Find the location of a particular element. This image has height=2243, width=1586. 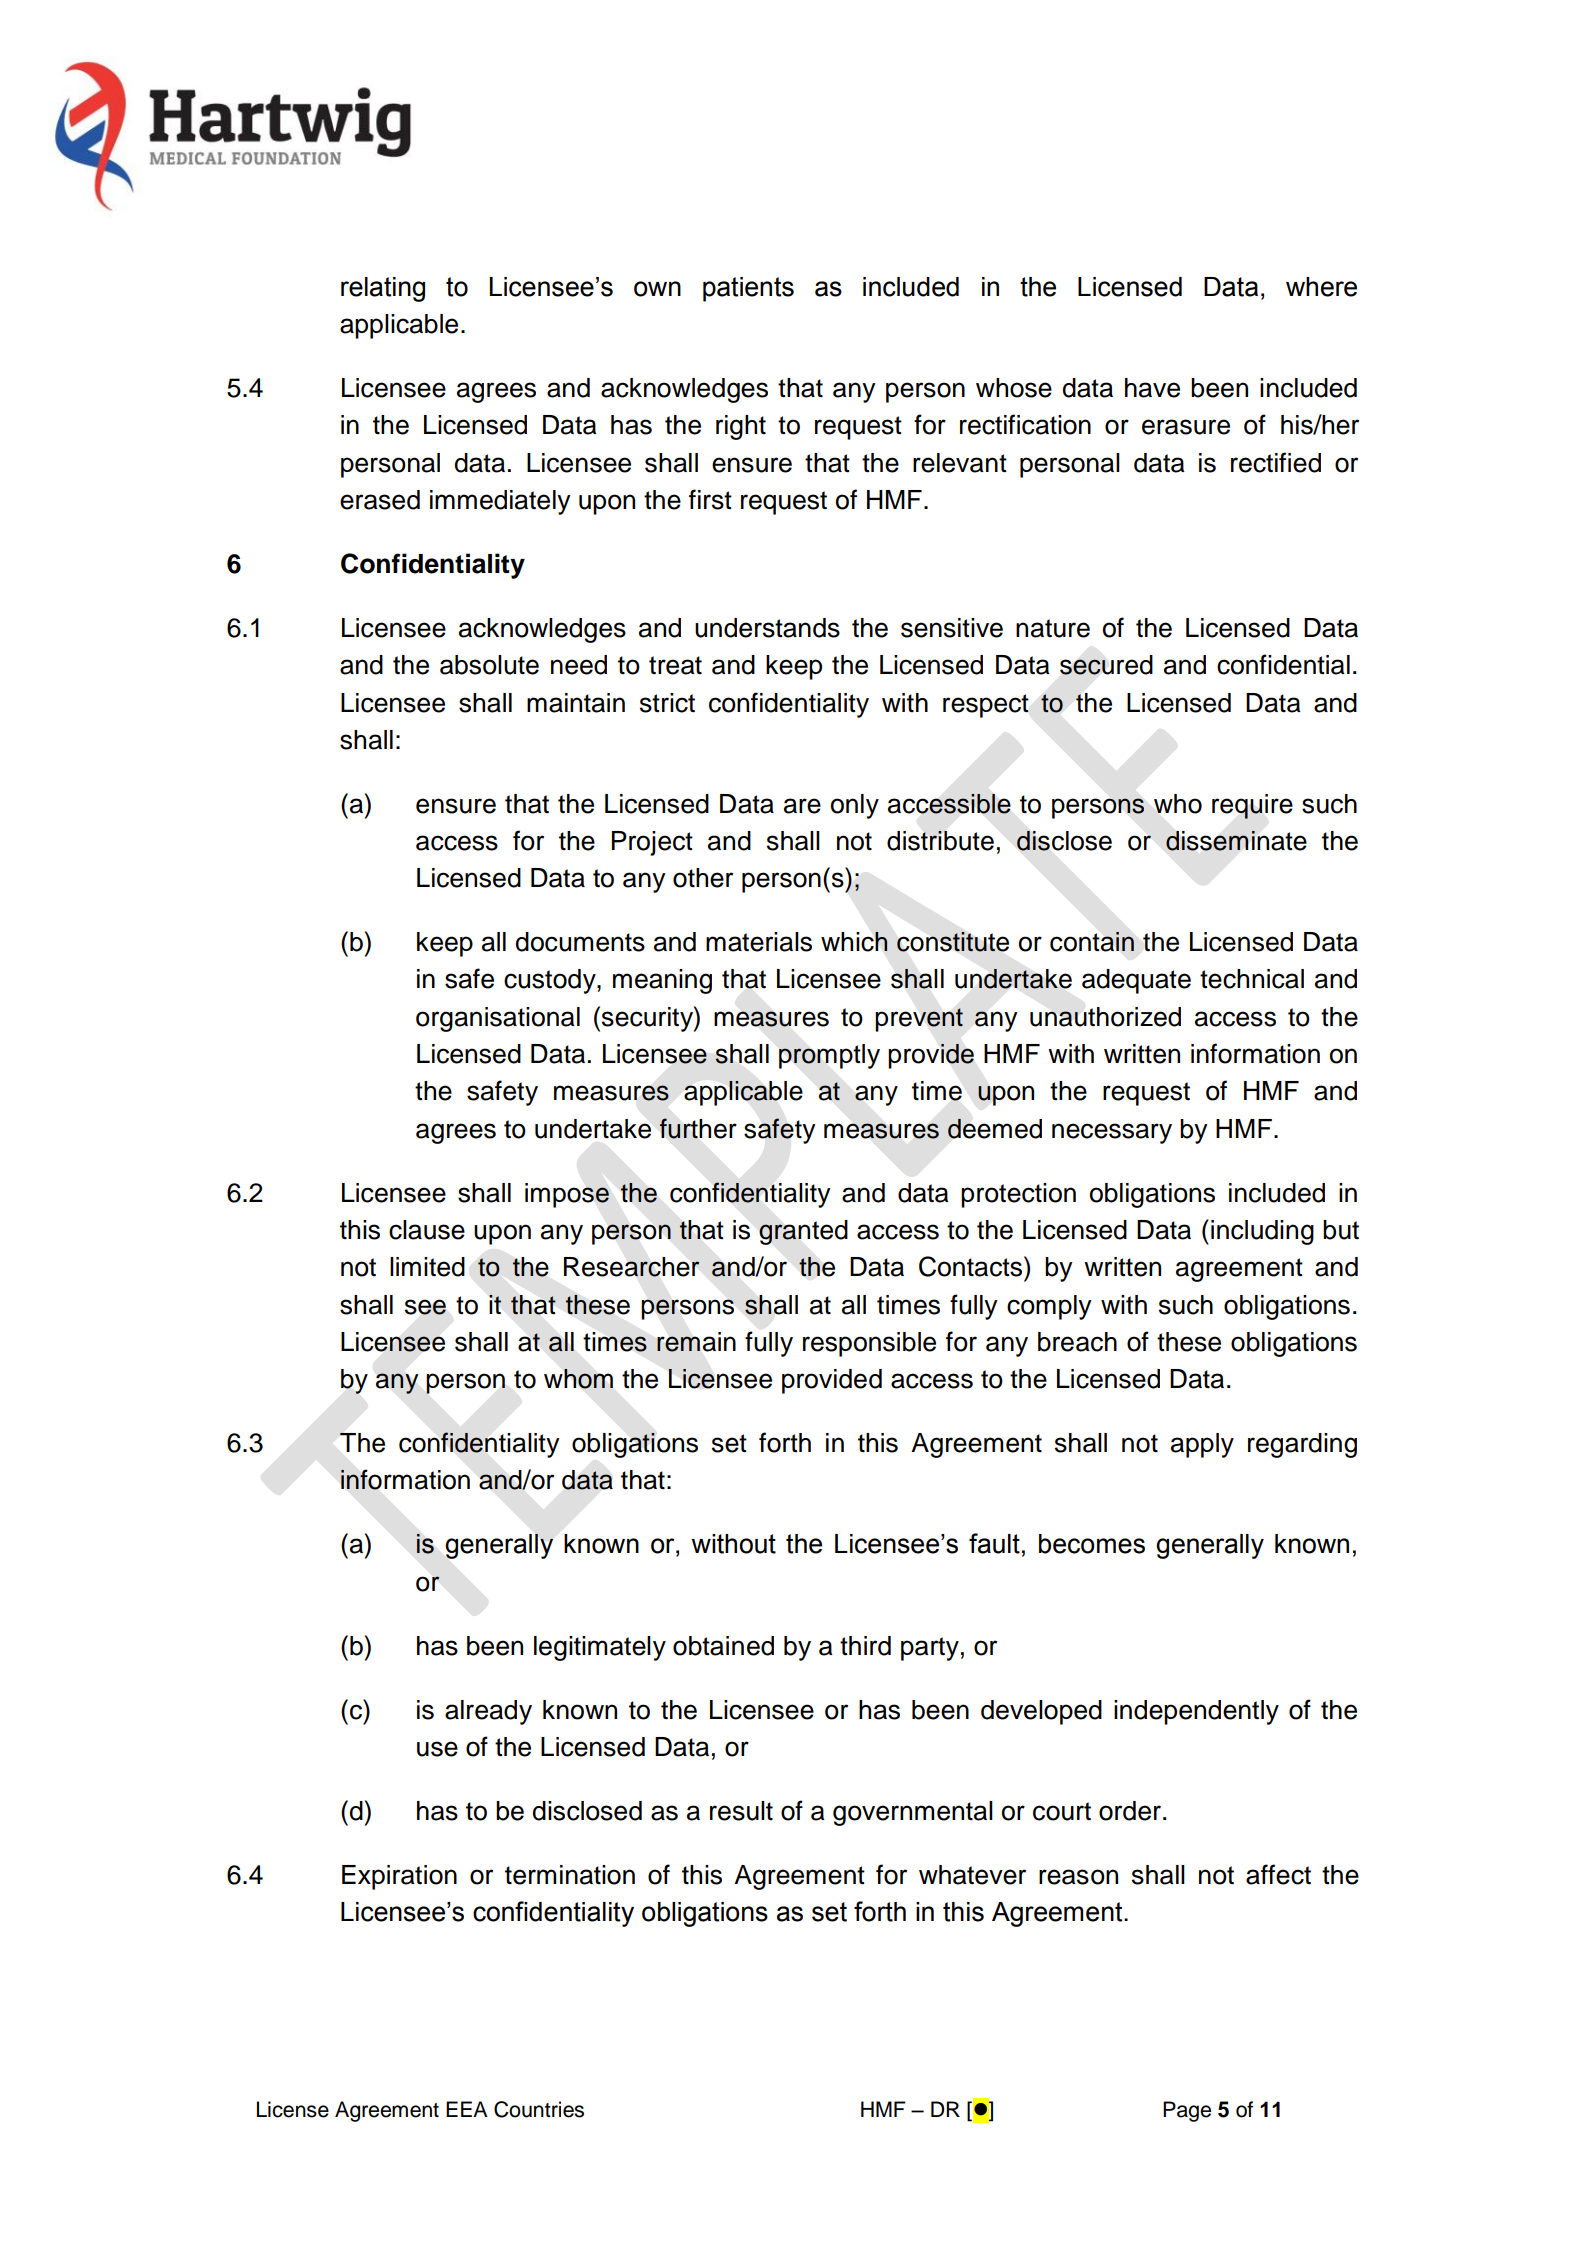

relating is located at coordinates (383, 289).
